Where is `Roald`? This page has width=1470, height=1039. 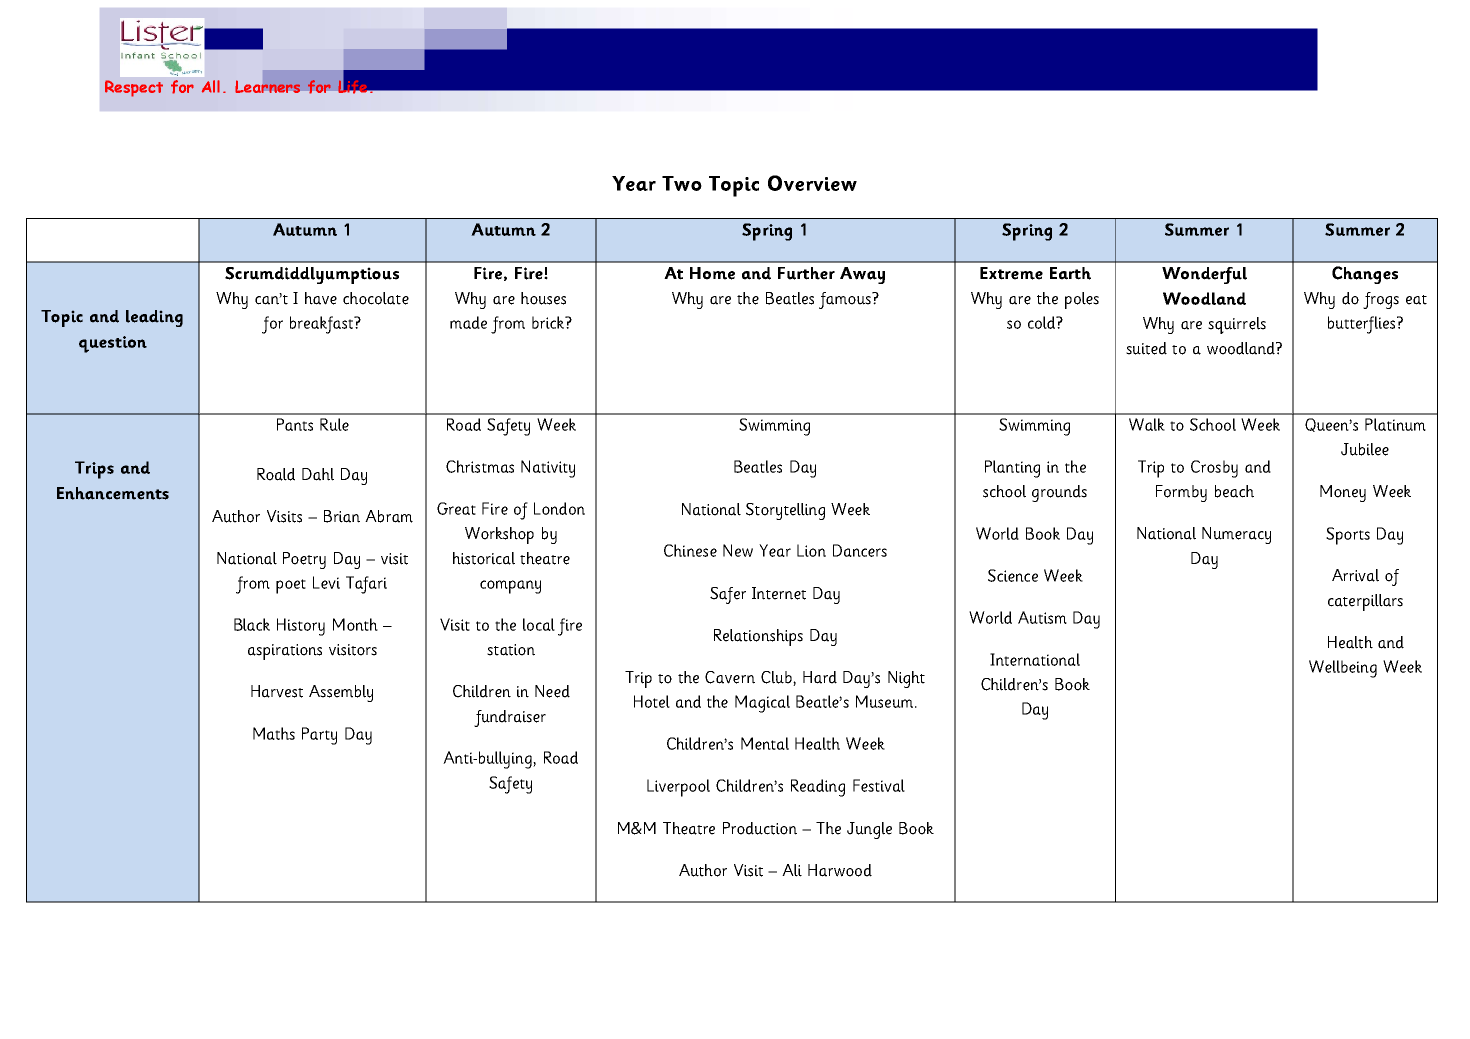
Roald is located at coordinates (276, 474).
